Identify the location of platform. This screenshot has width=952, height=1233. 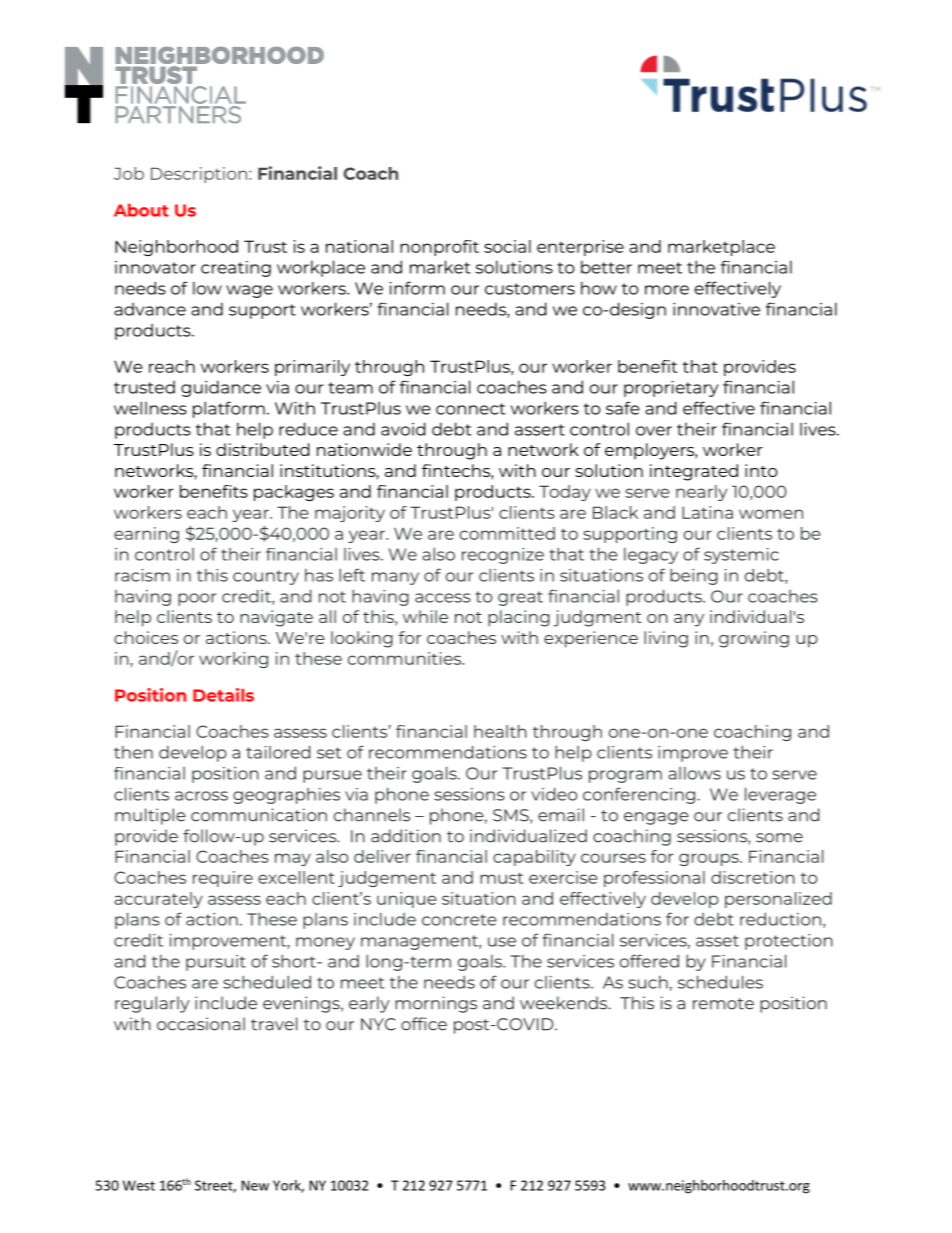
(229, 409).
